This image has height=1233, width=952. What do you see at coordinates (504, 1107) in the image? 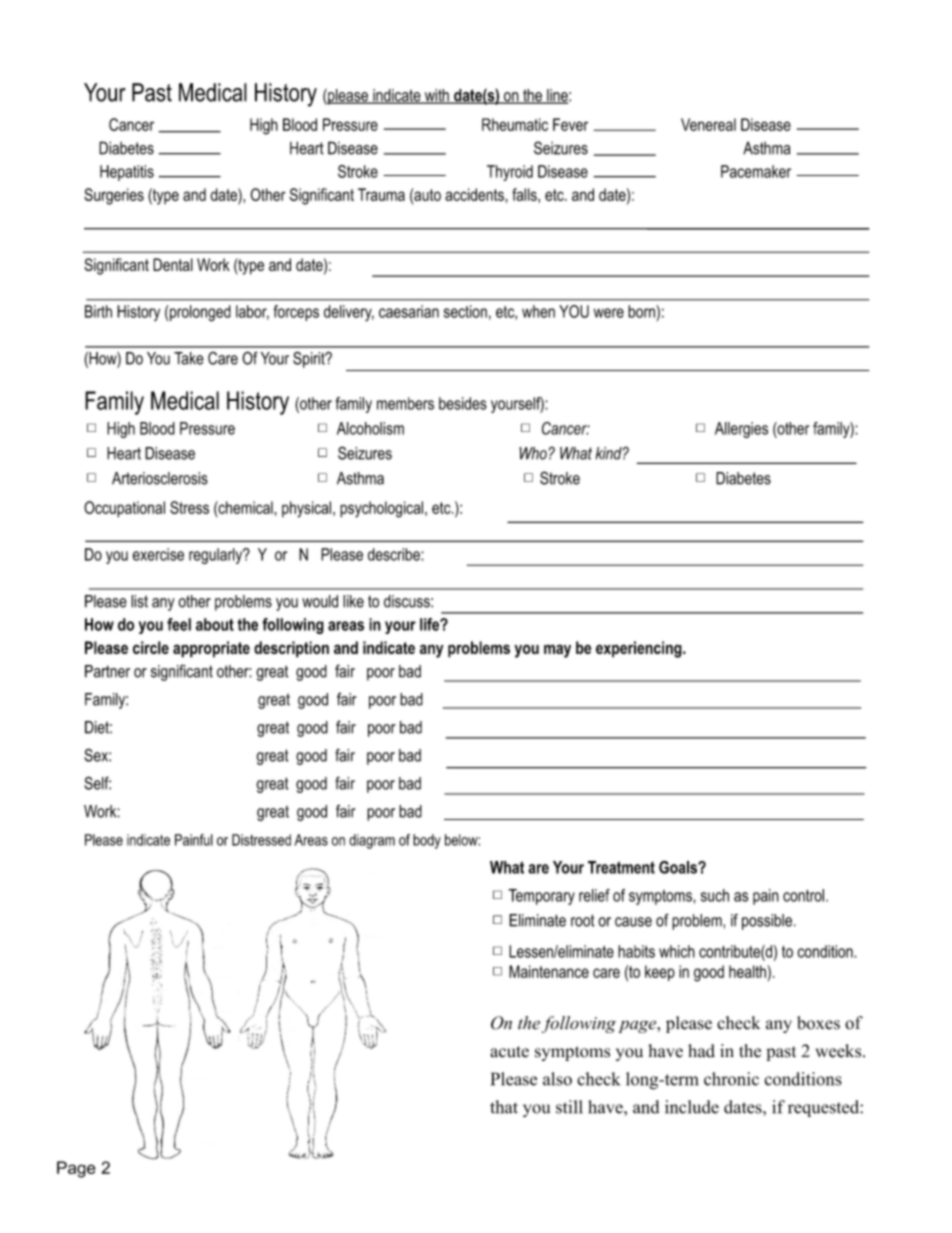
I see `that` at bounding box center [504, 1107].
